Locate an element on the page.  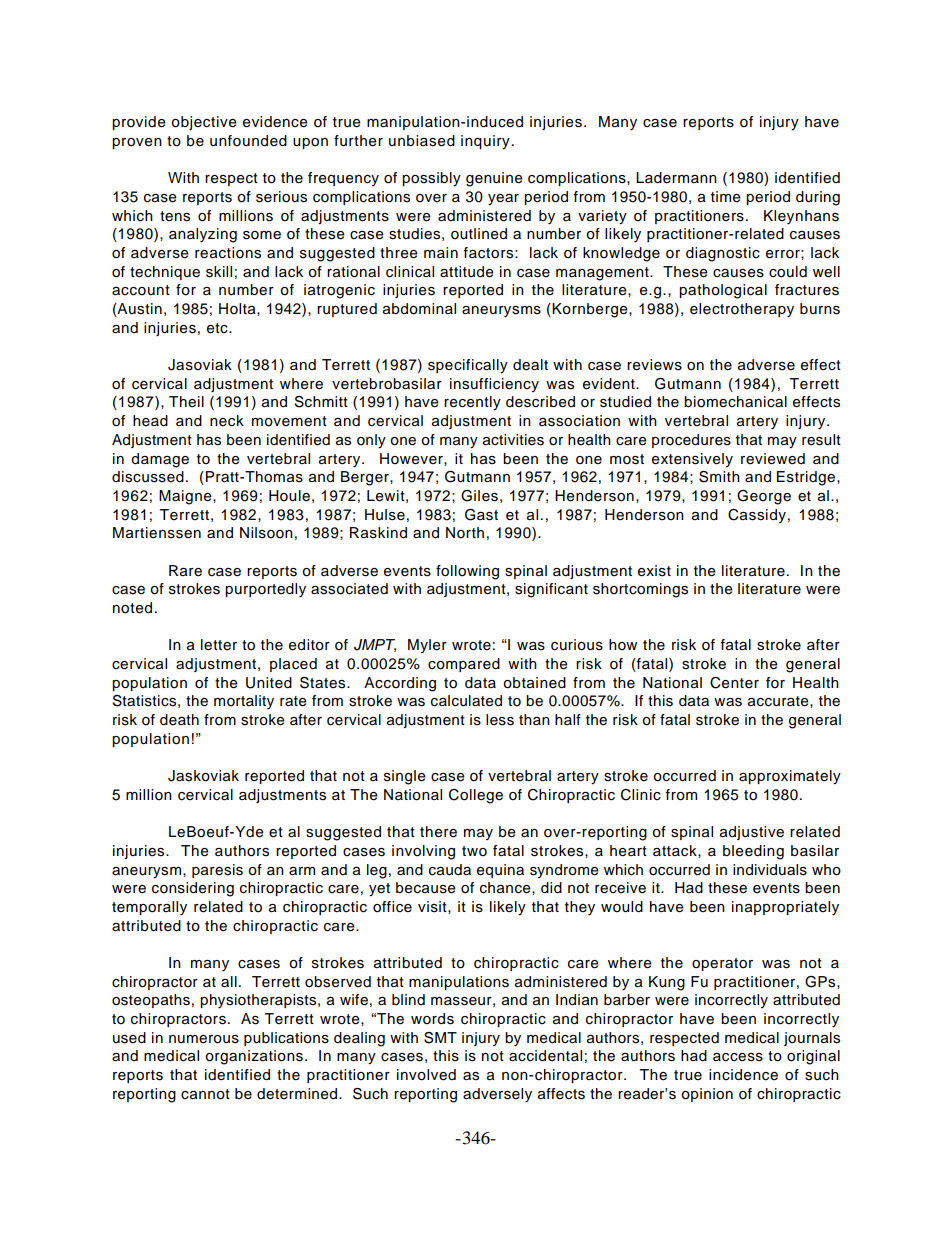
involved is located at coordinates (426, 1075).
